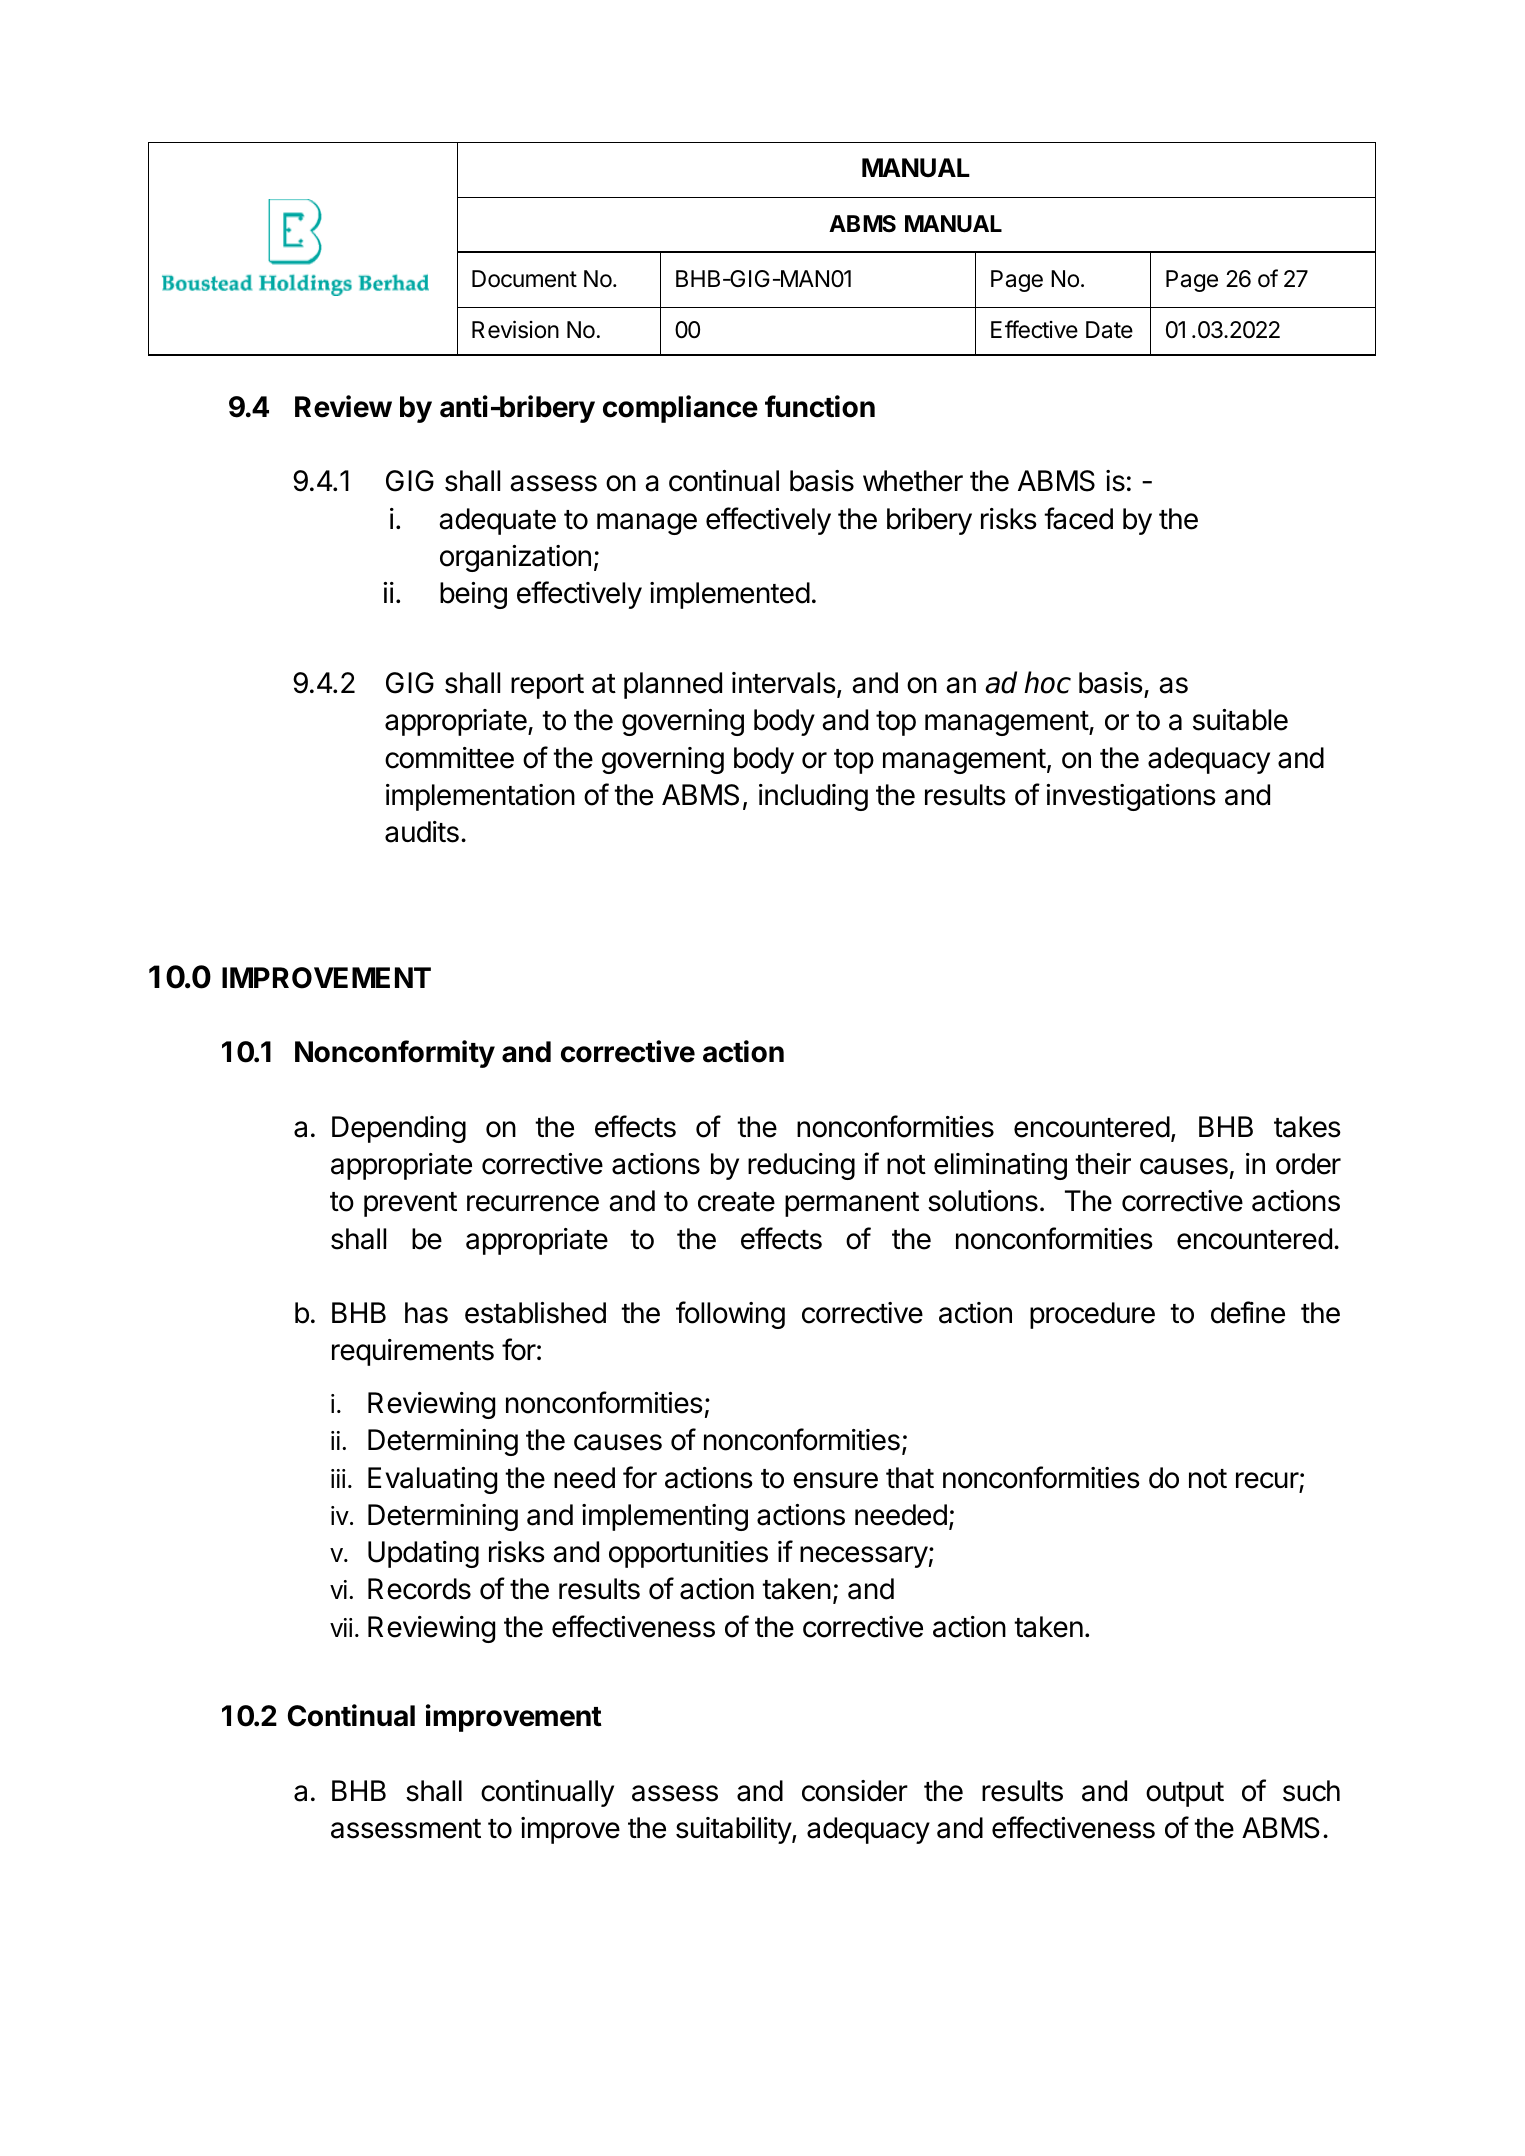 This screenshot has height=2156, width=1525. I want to click on takes, so click(1307, 1127).
